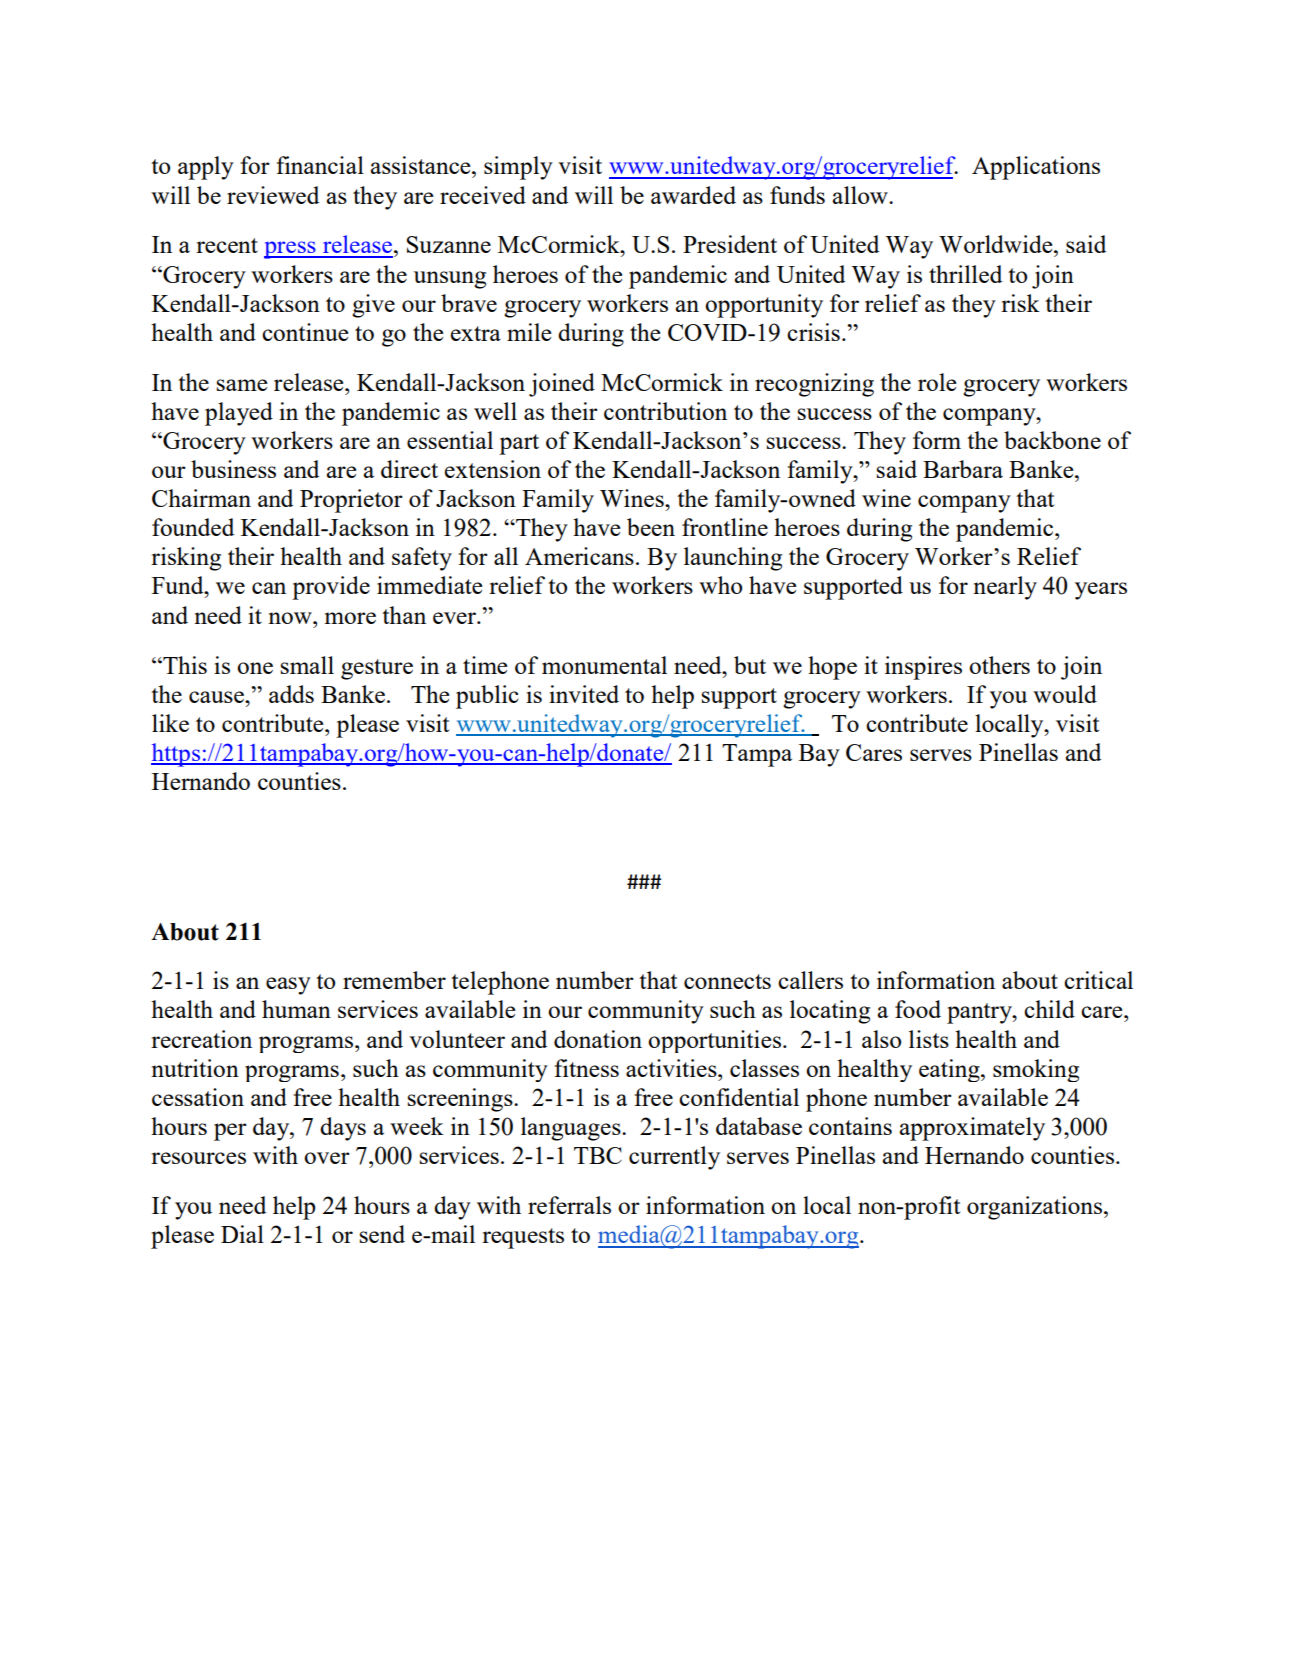 This screenshot has width=1289, height=1668. What do you see at coordinates (693, 195) in the screenshot?
I see `awarded` at bounding box center [693, 195].
